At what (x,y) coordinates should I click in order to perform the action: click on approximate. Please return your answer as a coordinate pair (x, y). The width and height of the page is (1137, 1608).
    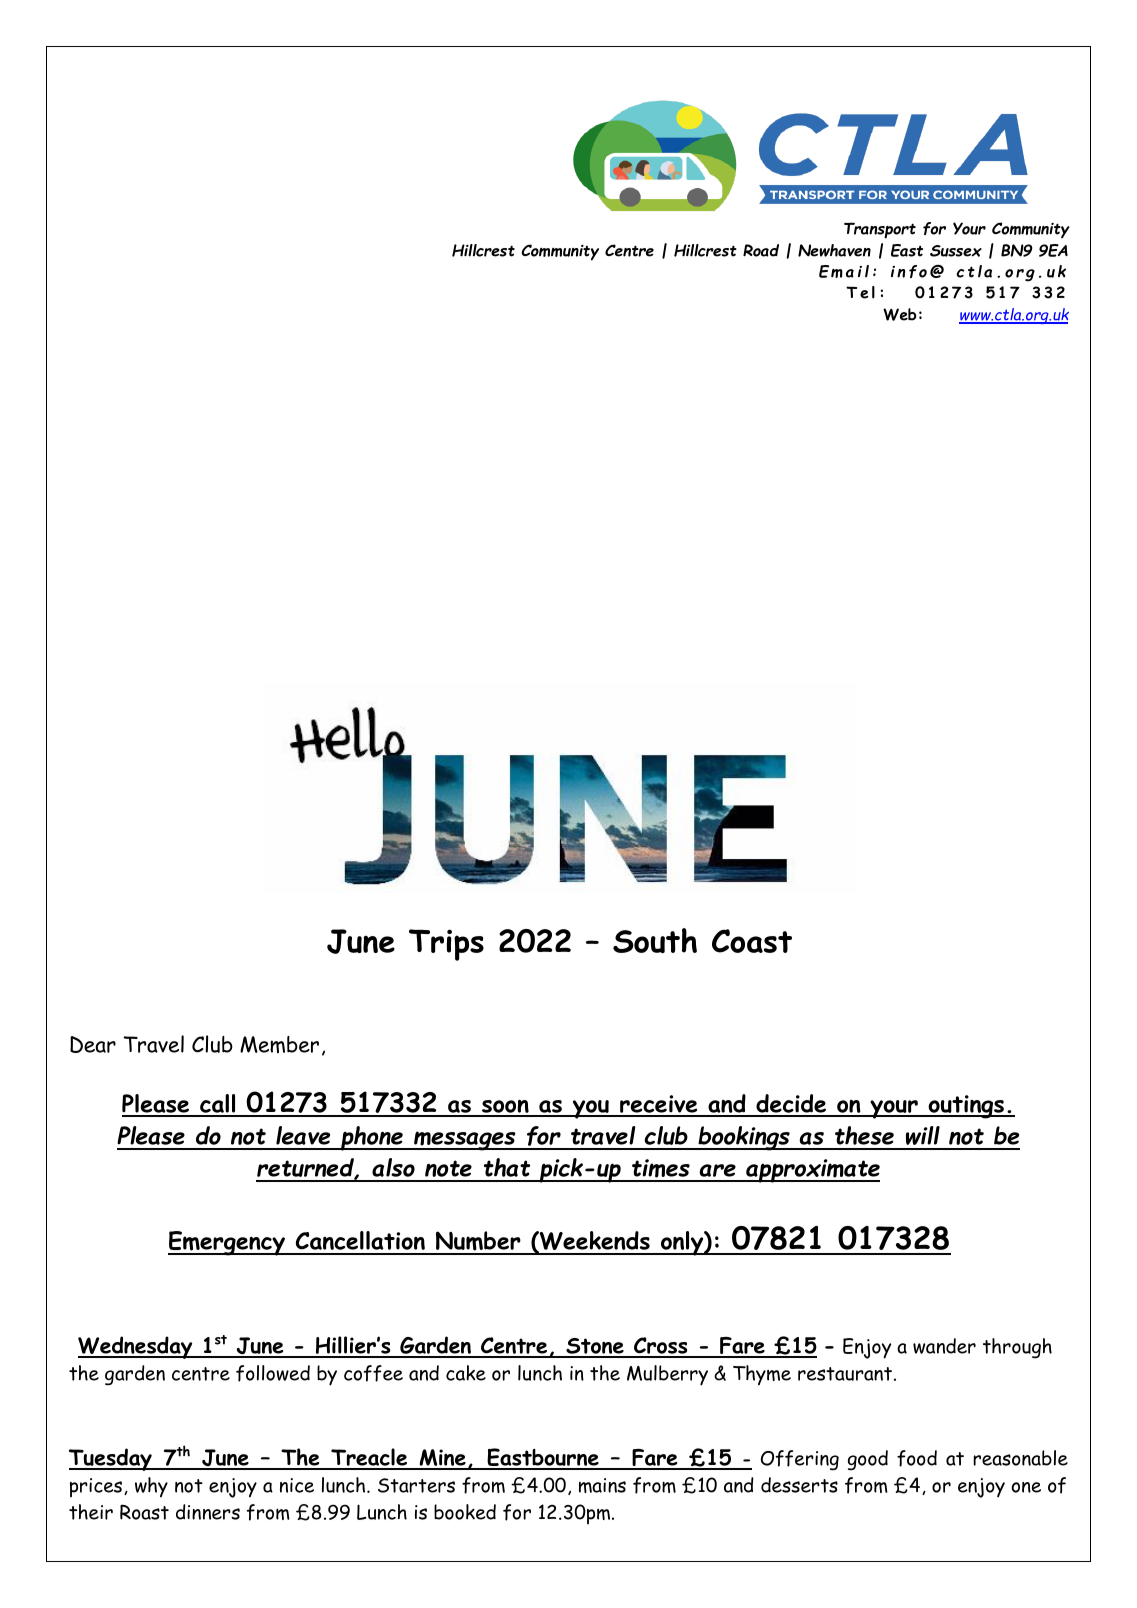
    Looking at the image, I should click on (812, 1171).
